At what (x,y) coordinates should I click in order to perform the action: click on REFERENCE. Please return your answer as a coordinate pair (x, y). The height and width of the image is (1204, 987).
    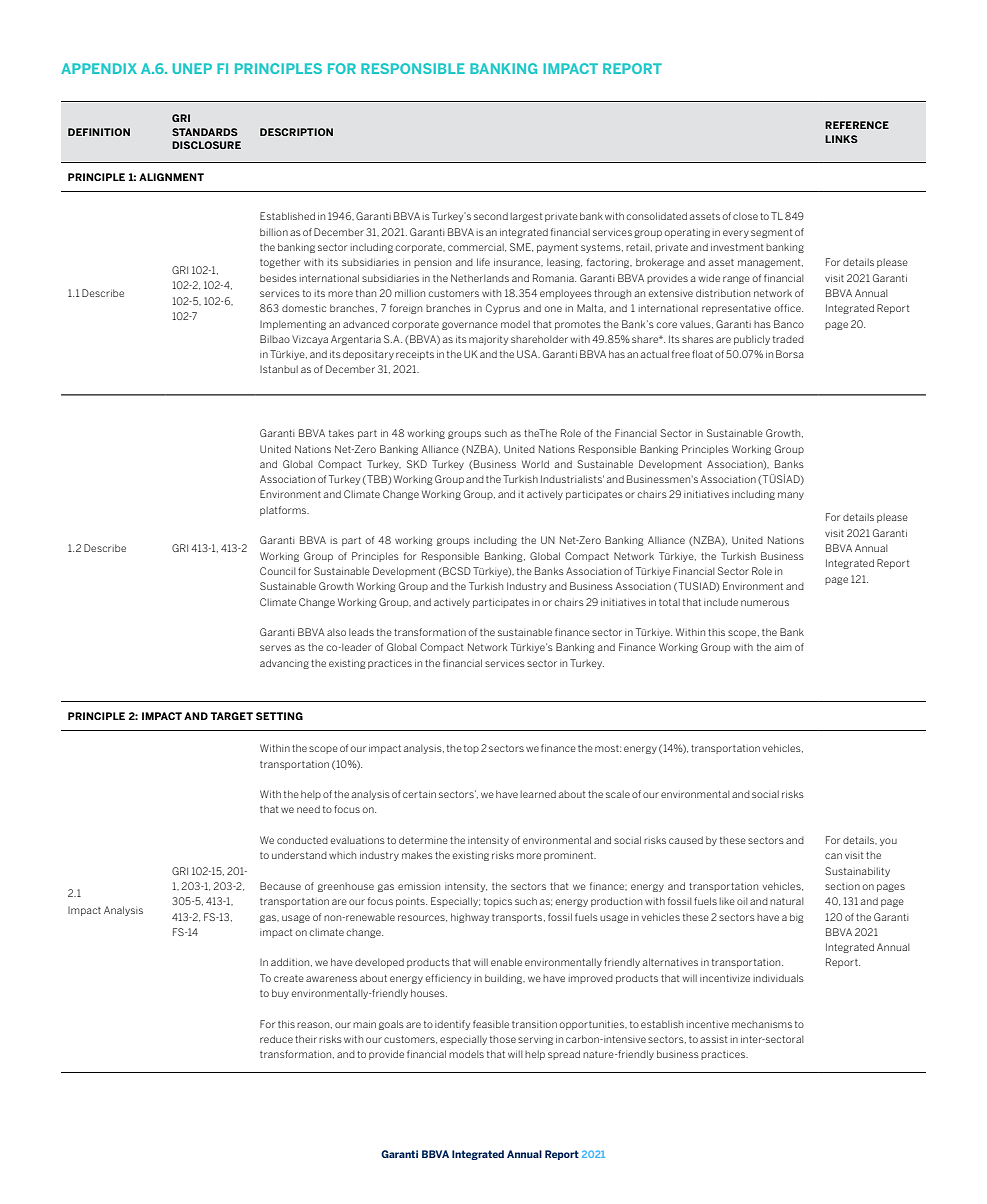
    Looking at the image, I should click on (857, 125).
